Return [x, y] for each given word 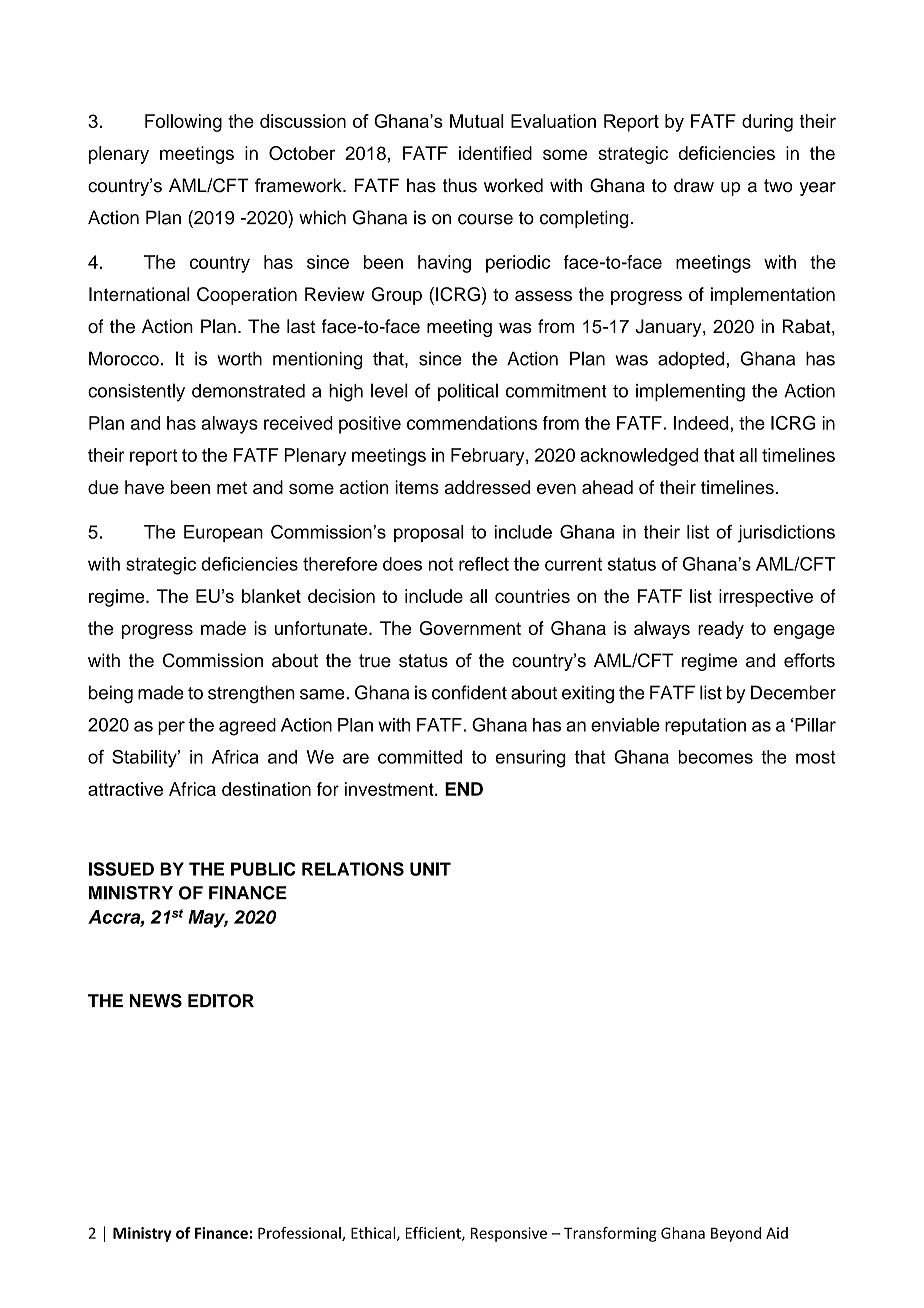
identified [495, 153]
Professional [300, 1234]
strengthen [251, 694]
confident [469, 692]
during [767, 123]
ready [721, 630]
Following [183, 123]
